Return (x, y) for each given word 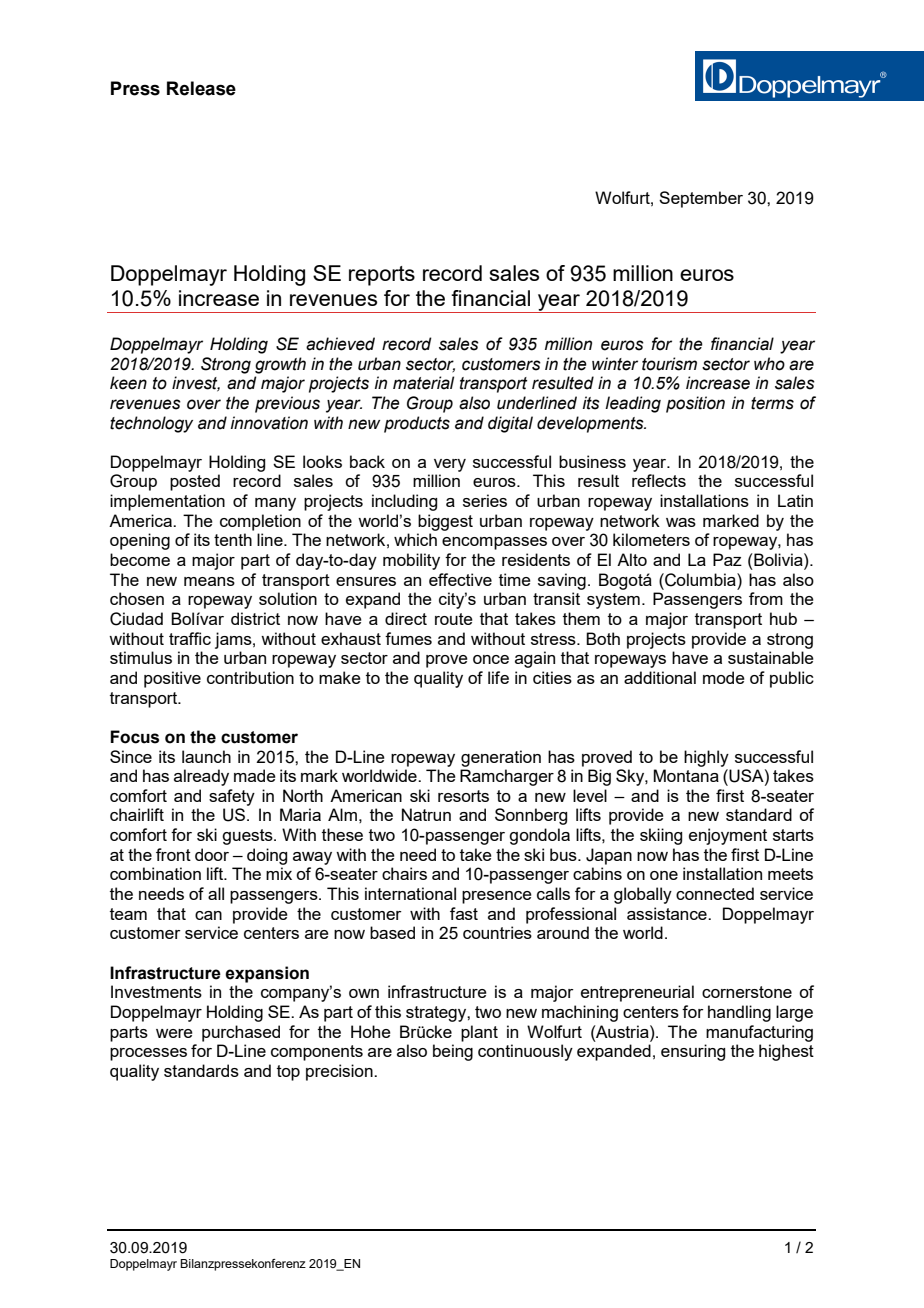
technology (151, 424)
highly (706, 758)
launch (206, 756)
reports (382, 276)
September (701, 199)
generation (501, 758)
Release (201, 88)
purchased (241, 1033)
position (695, 404)
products (417, 424)
